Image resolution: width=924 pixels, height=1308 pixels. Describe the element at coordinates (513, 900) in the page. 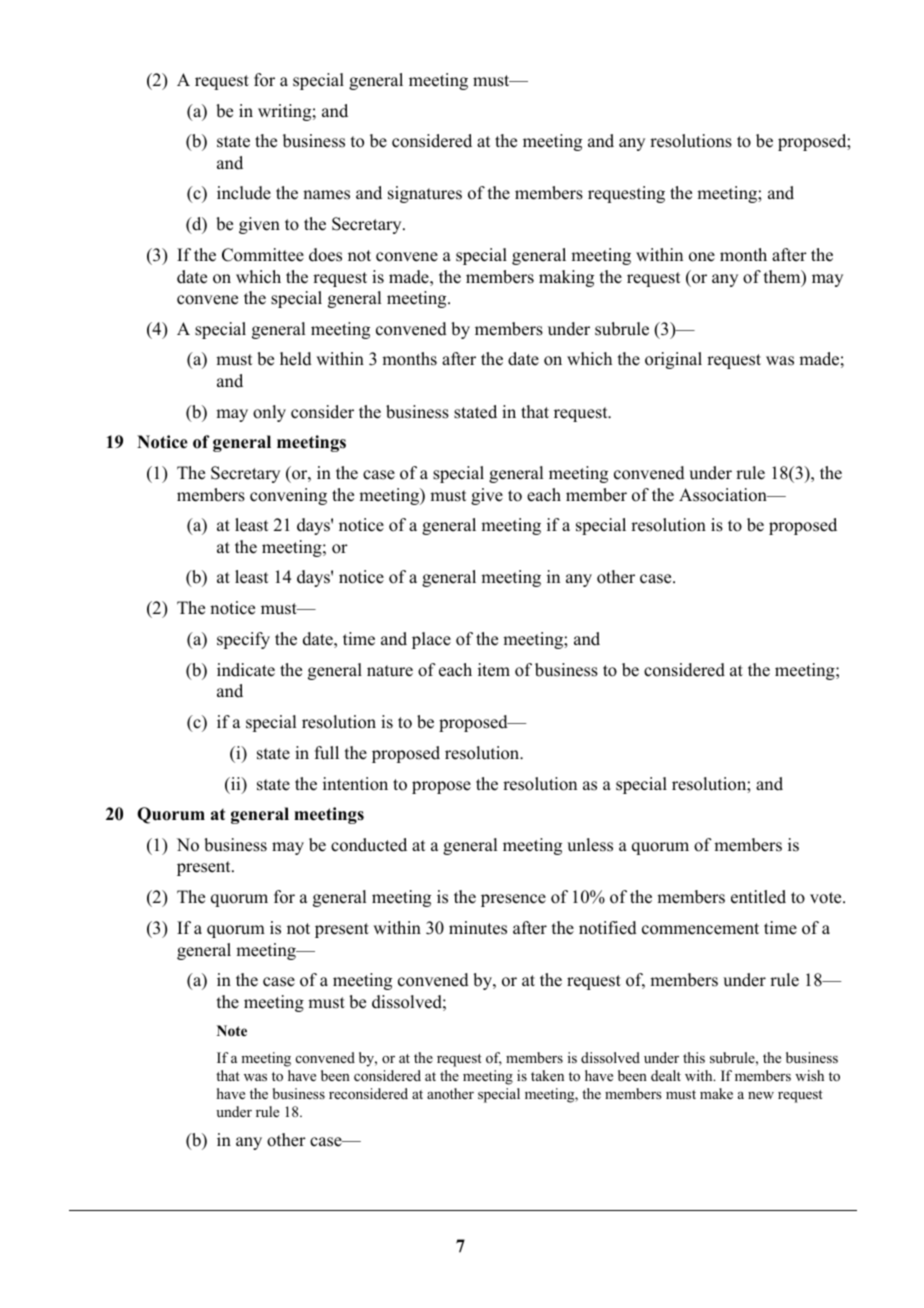

I see `presence` at that location.
